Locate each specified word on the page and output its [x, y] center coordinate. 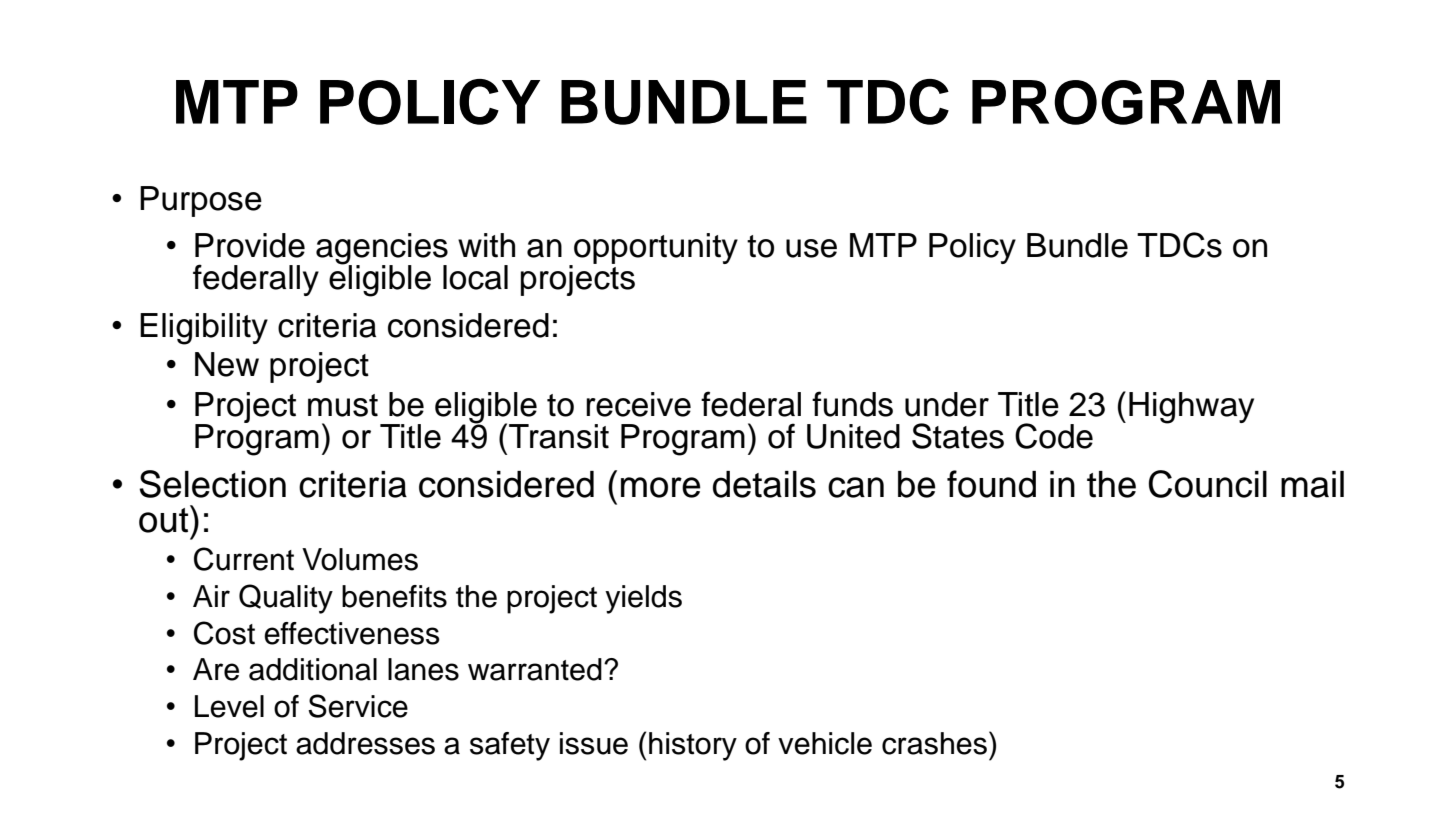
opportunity [655, 250]
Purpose [201, 201]
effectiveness [352, 633]
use [811, 248]
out [165, 519]
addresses [365, 743]
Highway [1191, 408]
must [343, 405]
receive [638, 404]
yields [643, 599]
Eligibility [204, 329]
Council [1208, 484]
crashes [934, 743]
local [475, 277]
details [764, 484]
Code [1054, 436]
